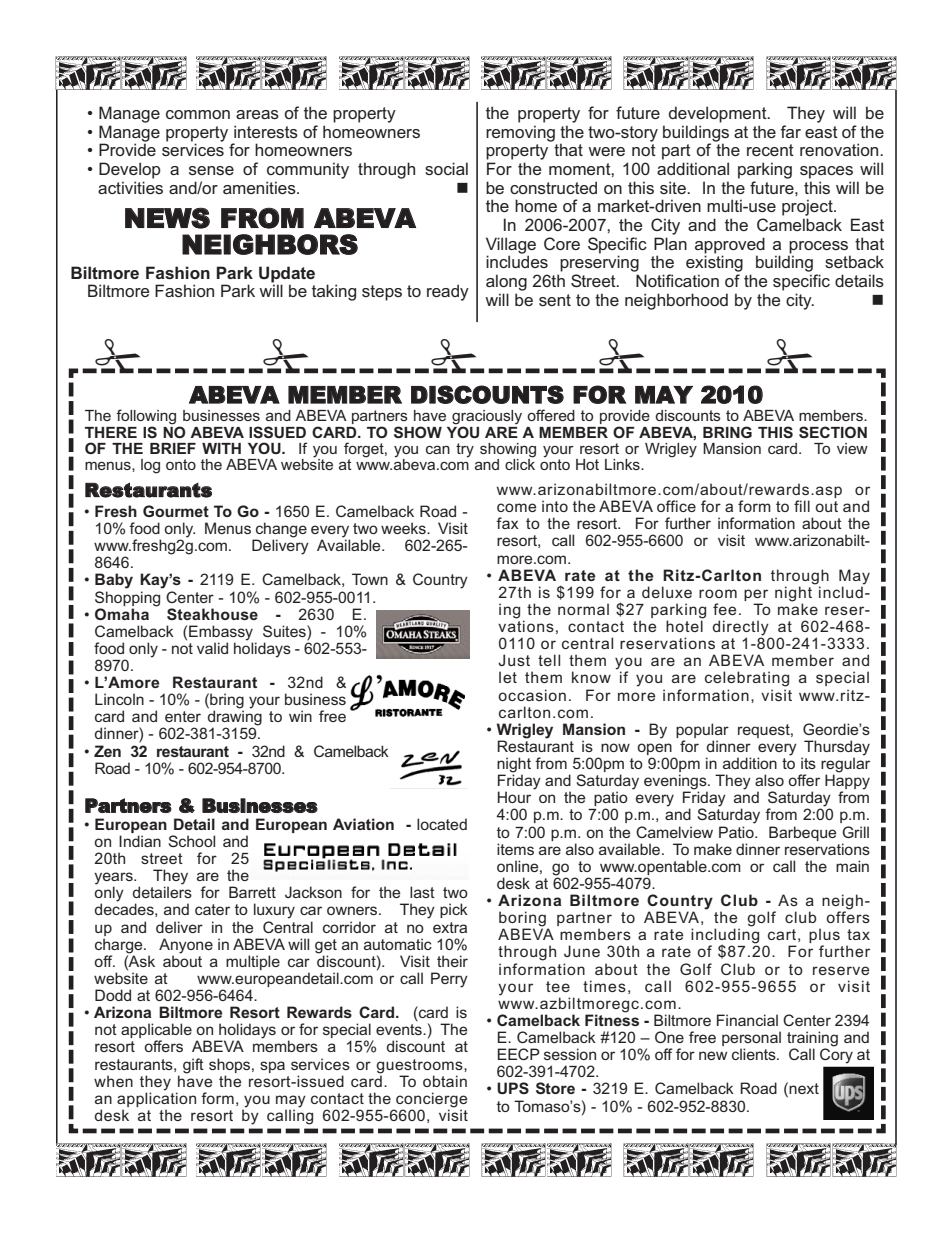 The image size is (952, 1233). What do you see at coordinates (193, 1066) in the screenshot?
I see `gift` at bounding box center [193, 1066].
